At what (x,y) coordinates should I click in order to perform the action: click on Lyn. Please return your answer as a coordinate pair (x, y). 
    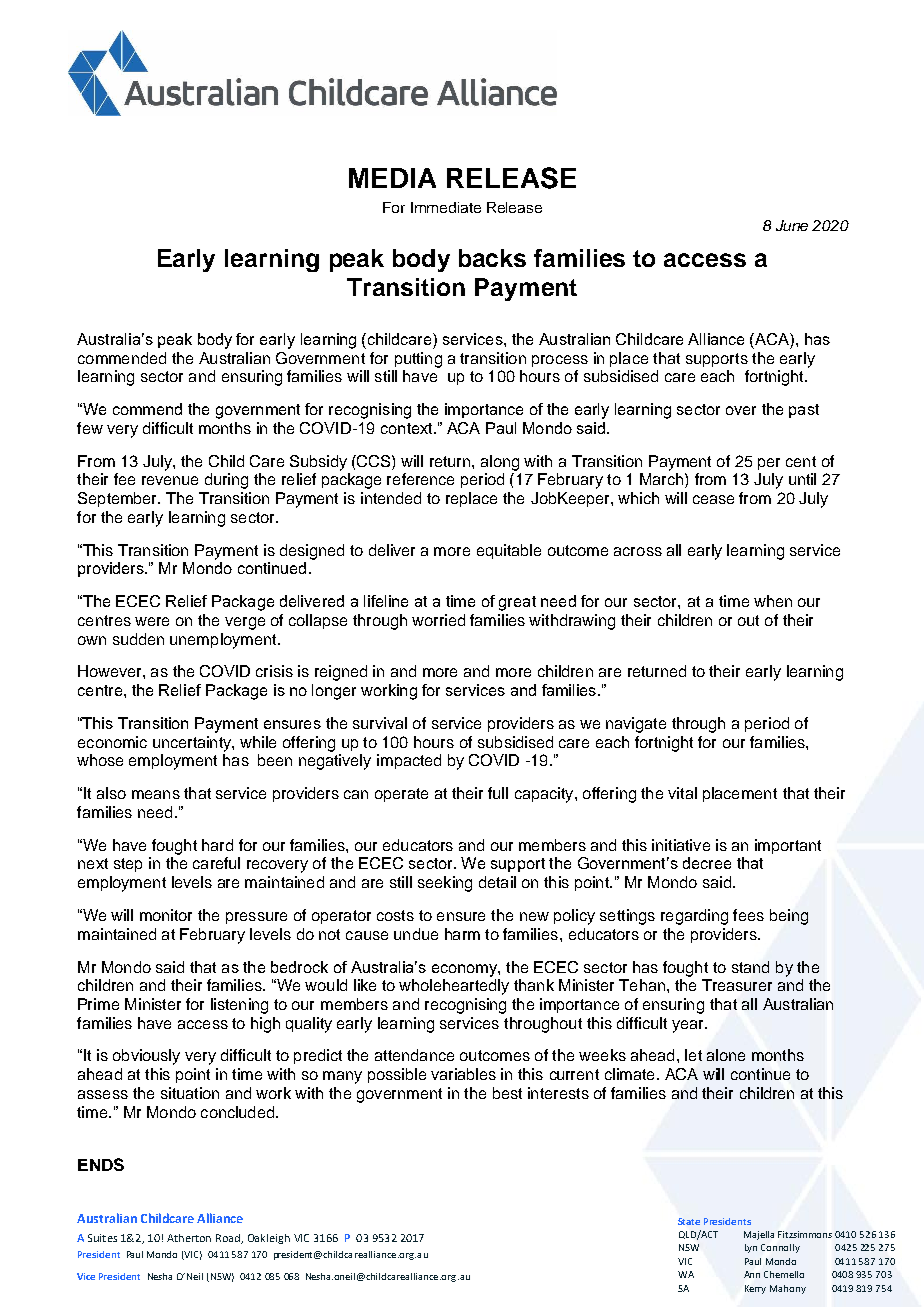
    Looking at the image, I should click on (751, 1248).
